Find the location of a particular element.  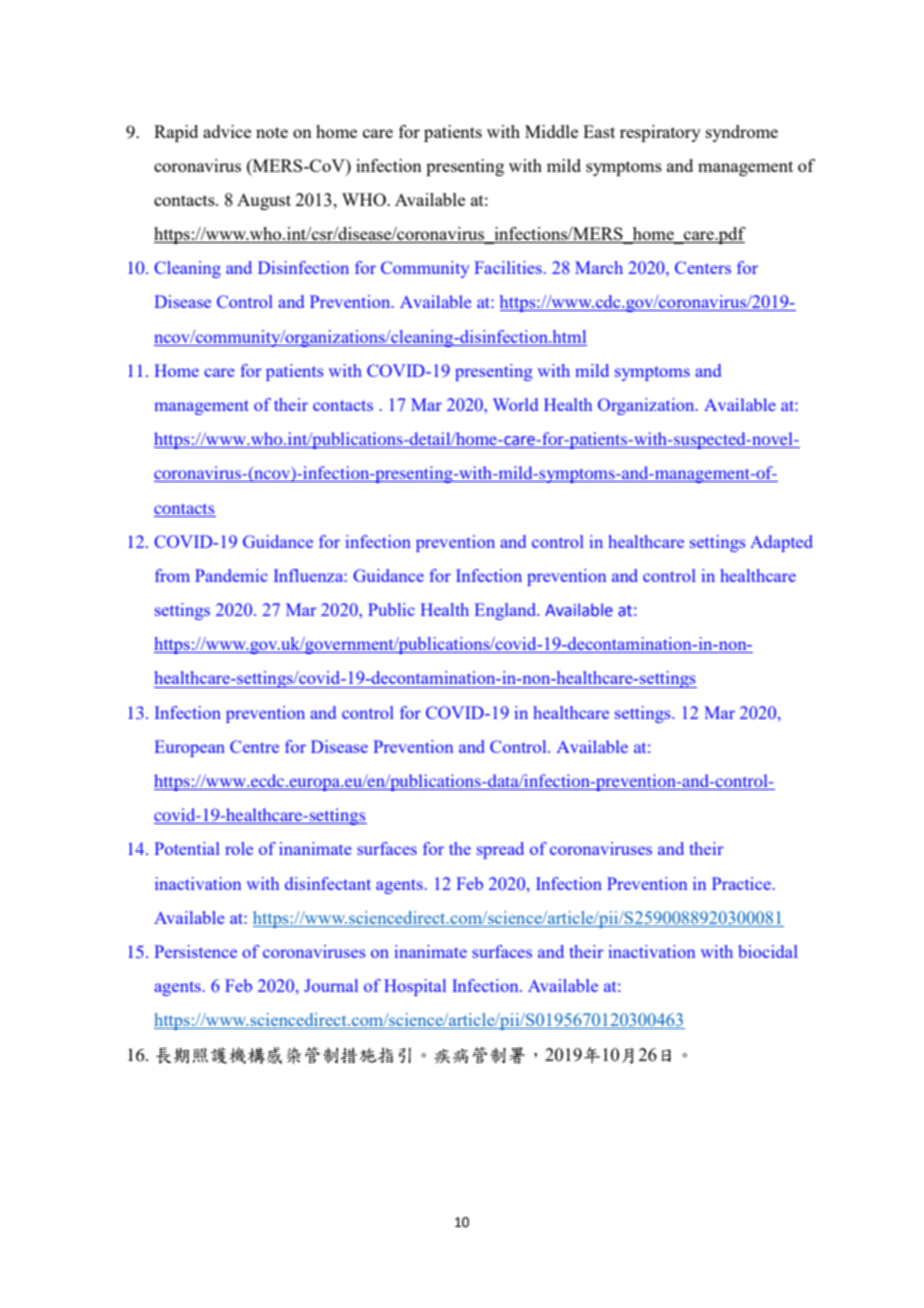

Persistence is located at coordinates (195, 951).
